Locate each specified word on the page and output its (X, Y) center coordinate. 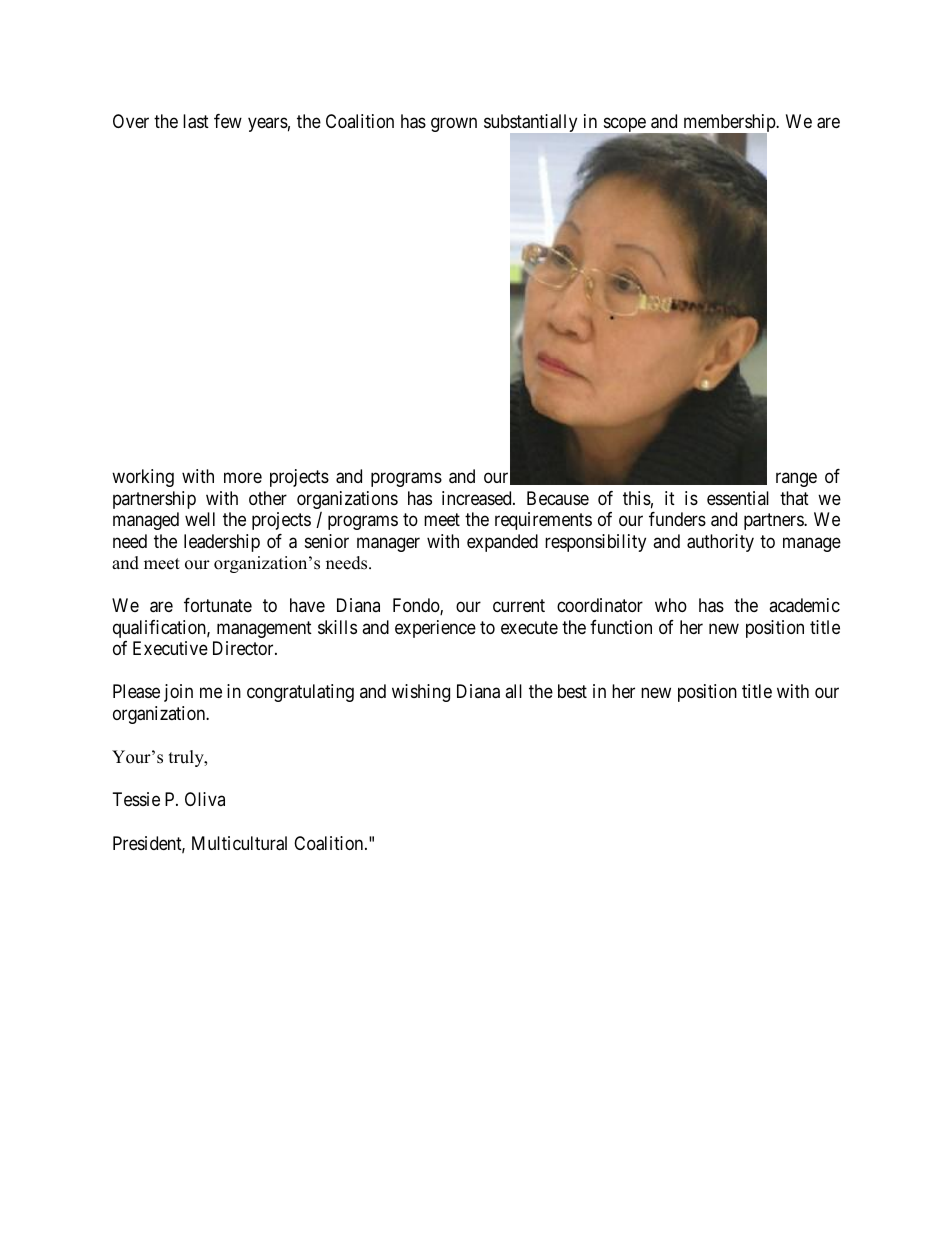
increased (478, 498)
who (671, 605)
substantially (532, 124)
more (243, 478)
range (796, 480)
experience (435, 629)
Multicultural (239, 843)
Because (558, 498)
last (196, 121)
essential (738, 498)
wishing (421, 693)
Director (244, 648)
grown (454, 125)
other (268, 498)
